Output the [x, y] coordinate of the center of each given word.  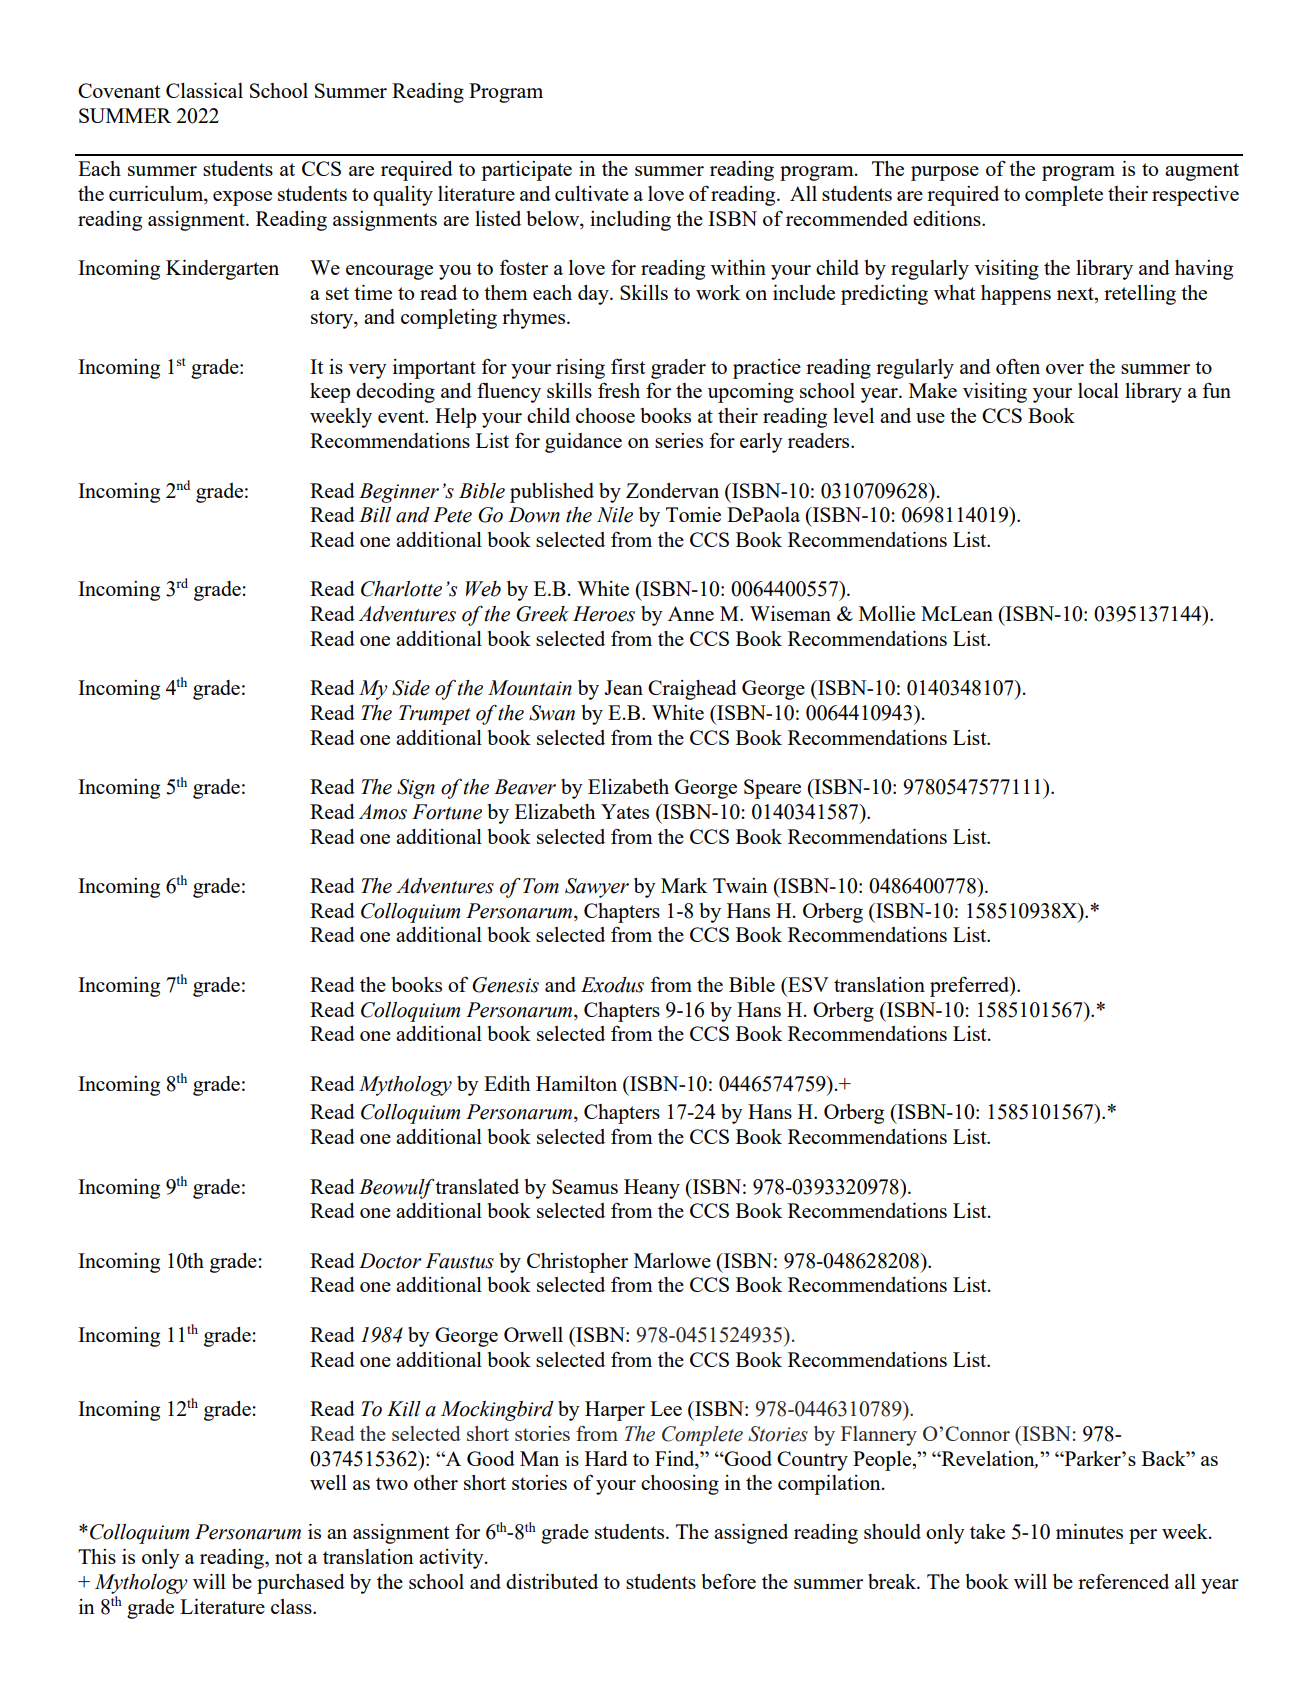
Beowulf [397, 1188]
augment [1202, 172]
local [1098, 390]
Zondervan [672, 490]
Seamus [585, 1186]
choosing [680, 1485]
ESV [807, 984]
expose [242, 198]
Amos [383, 812]
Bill [375, 515]
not [288, 1557]
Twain [740, 885]
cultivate [592, 193]
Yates [625, 811]
